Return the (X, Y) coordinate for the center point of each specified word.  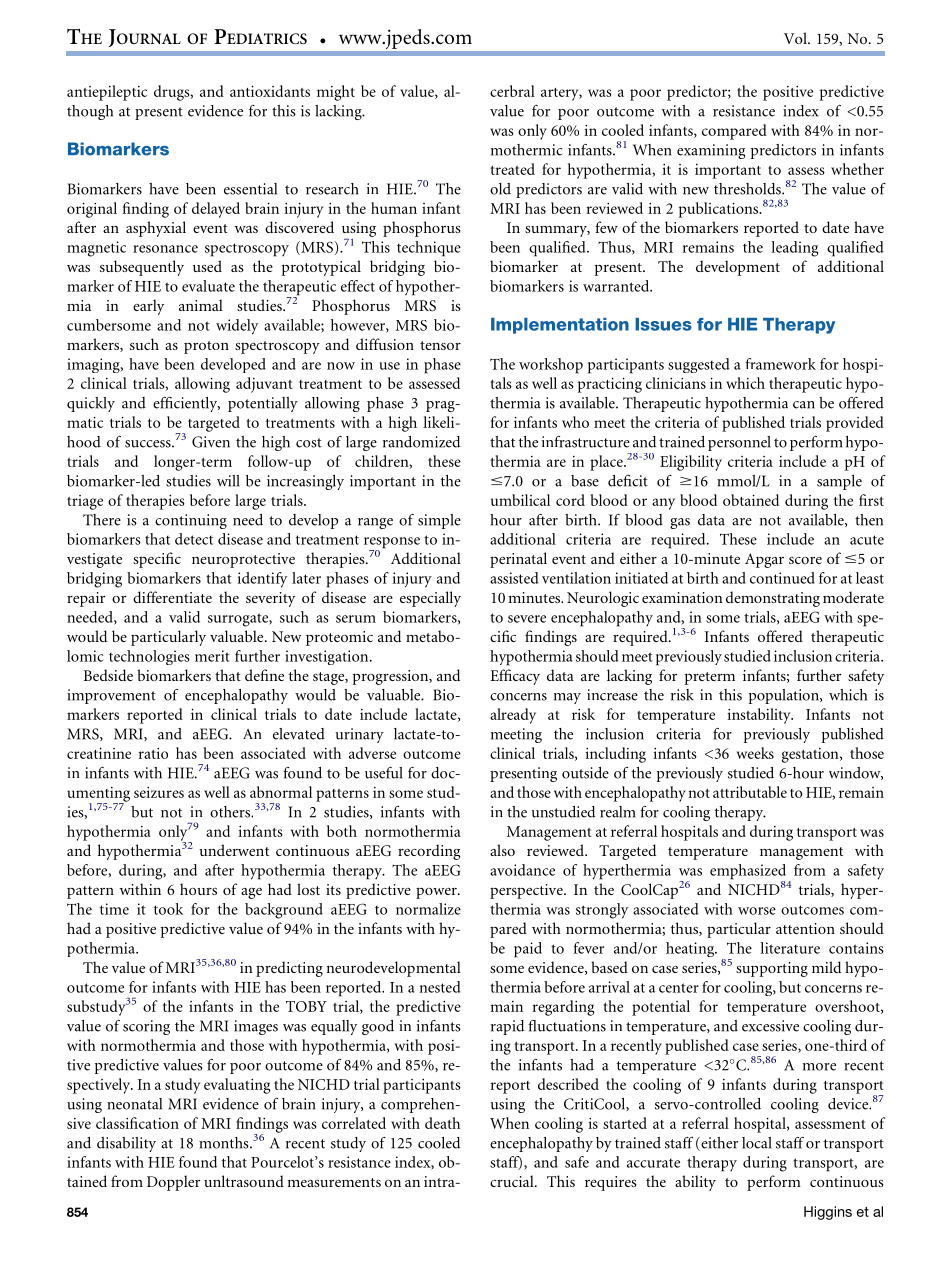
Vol (796, 38)
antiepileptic (107, 93)
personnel (739, 443)
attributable (750, 792)
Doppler (173, 1183)
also (502, 850)
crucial (513, 1181)
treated (512, 169)
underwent (234, 850)
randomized (421, 442)
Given (211, 442)
